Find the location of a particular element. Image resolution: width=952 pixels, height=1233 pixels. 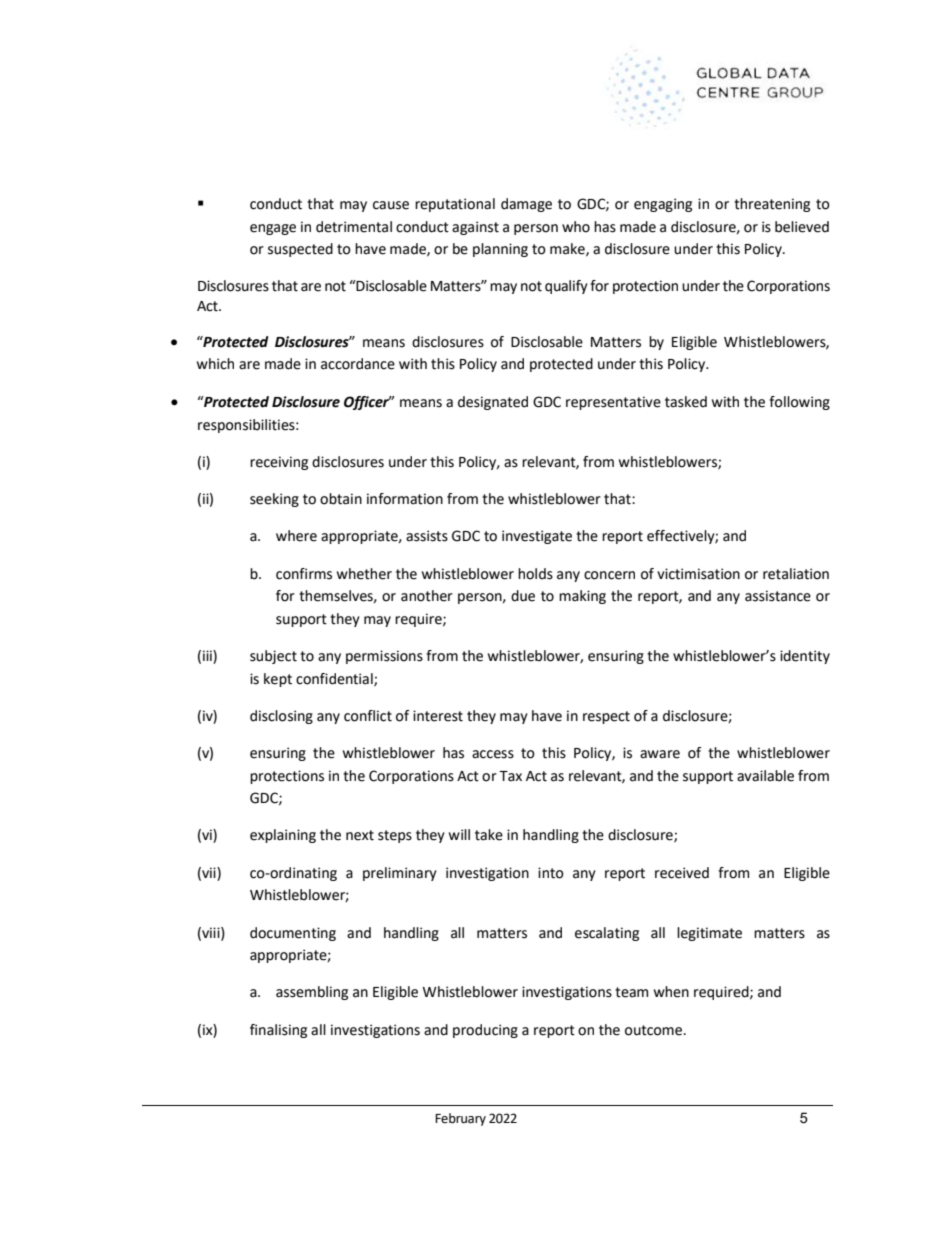

outcome is located at coordinates (655, 1030).
